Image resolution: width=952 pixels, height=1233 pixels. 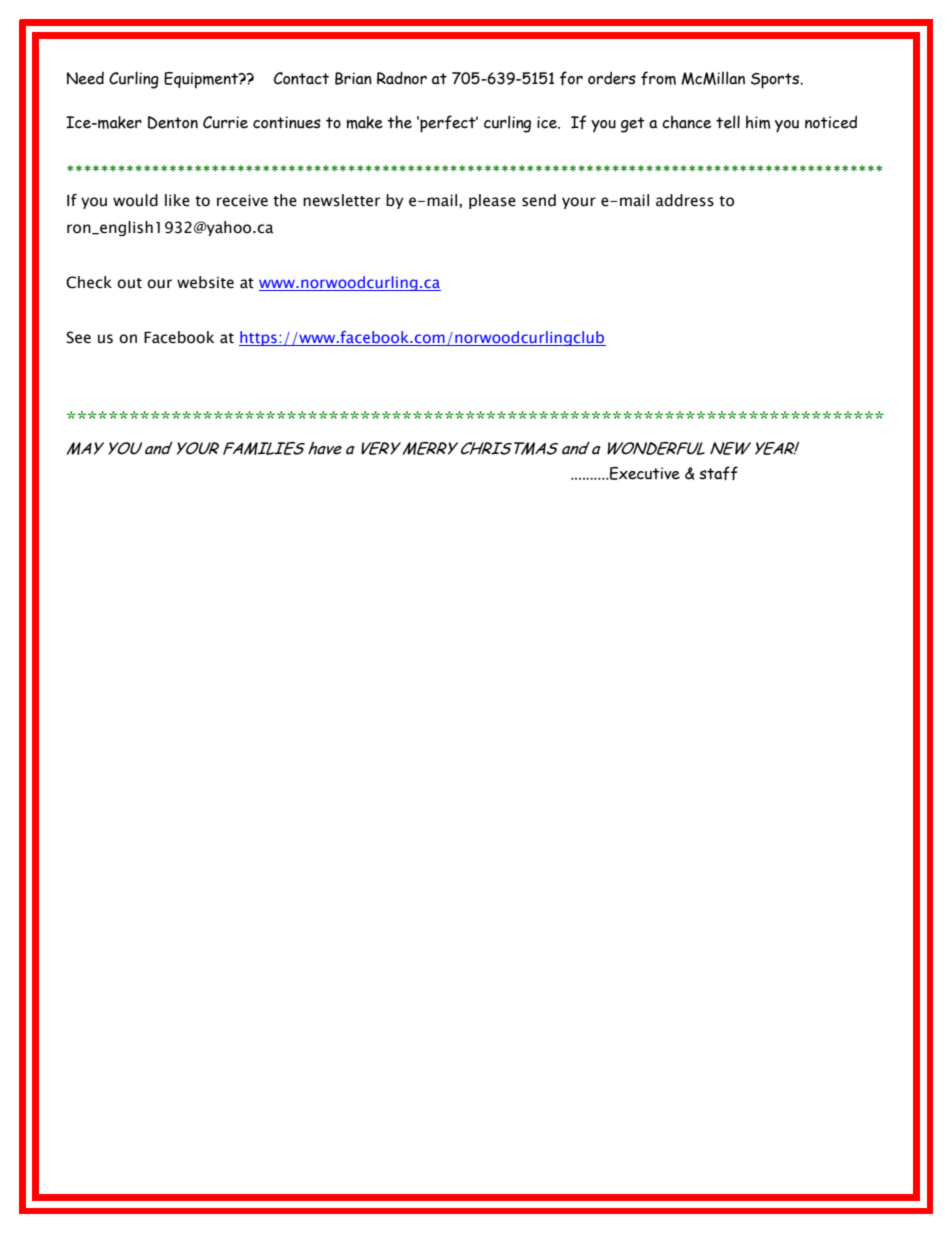 What do you see at coordinates (177, 200) in the screenshot?
I see `like` at bounding box center [177, 200].
